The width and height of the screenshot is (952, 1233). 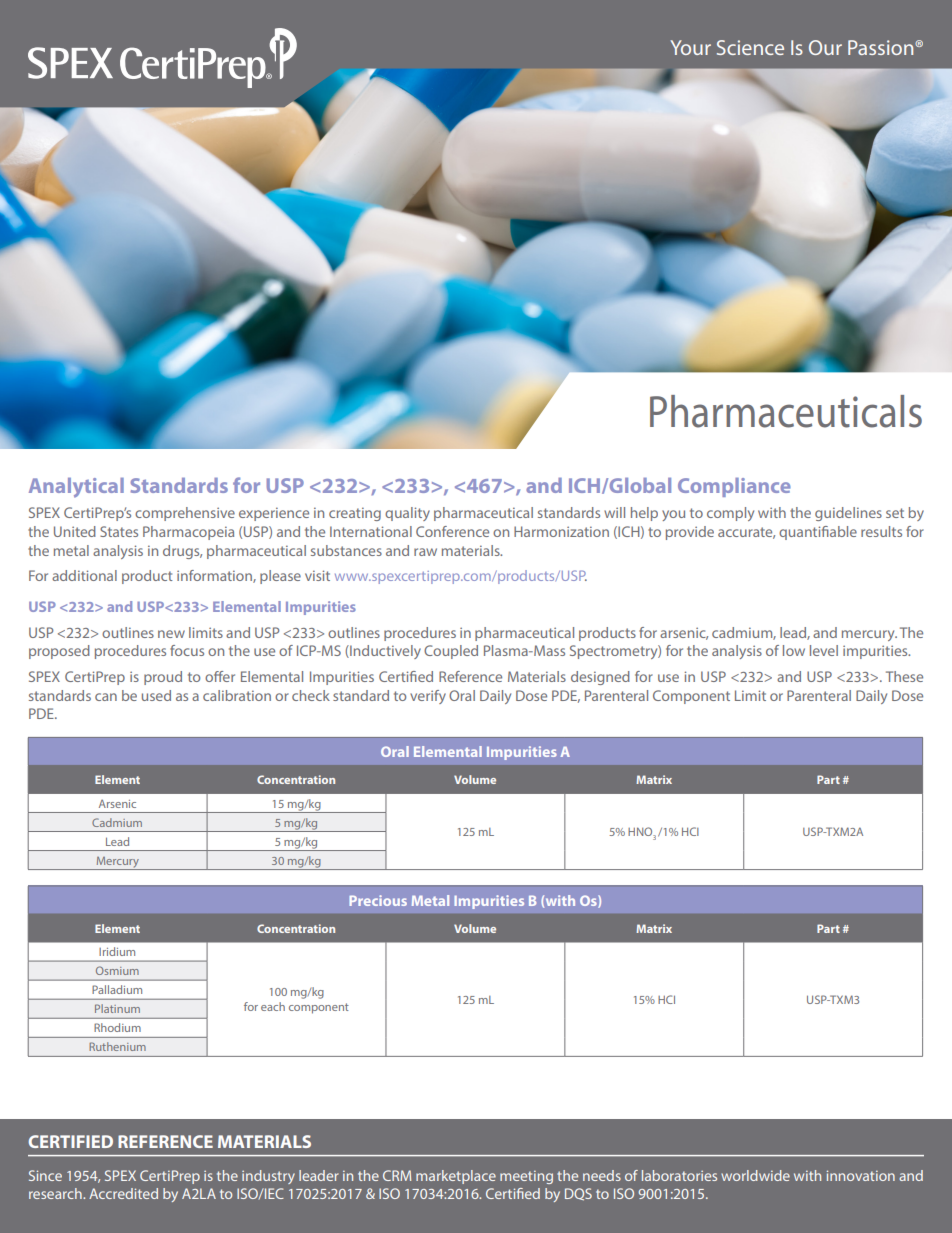 What do you see at coordinates (171, 634) in the screenshot?
I see `new` at bounding box center [171, 634].
